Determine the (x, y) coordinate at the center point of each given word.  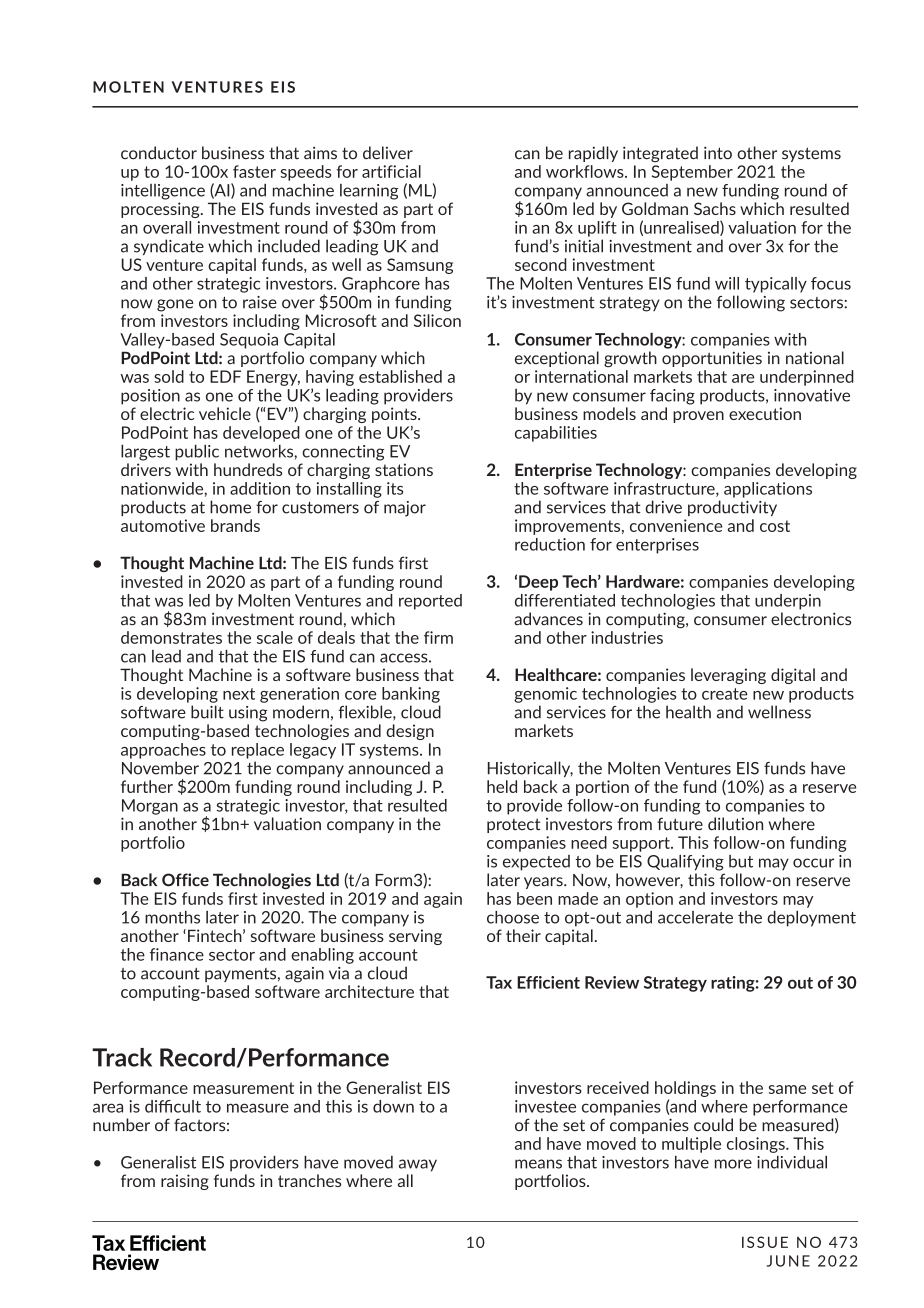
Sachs (715, 208)
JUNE (788, 1261)
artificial (391, 171)
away (418, 1165)
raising (185, 1182)
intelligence (163, 192)
